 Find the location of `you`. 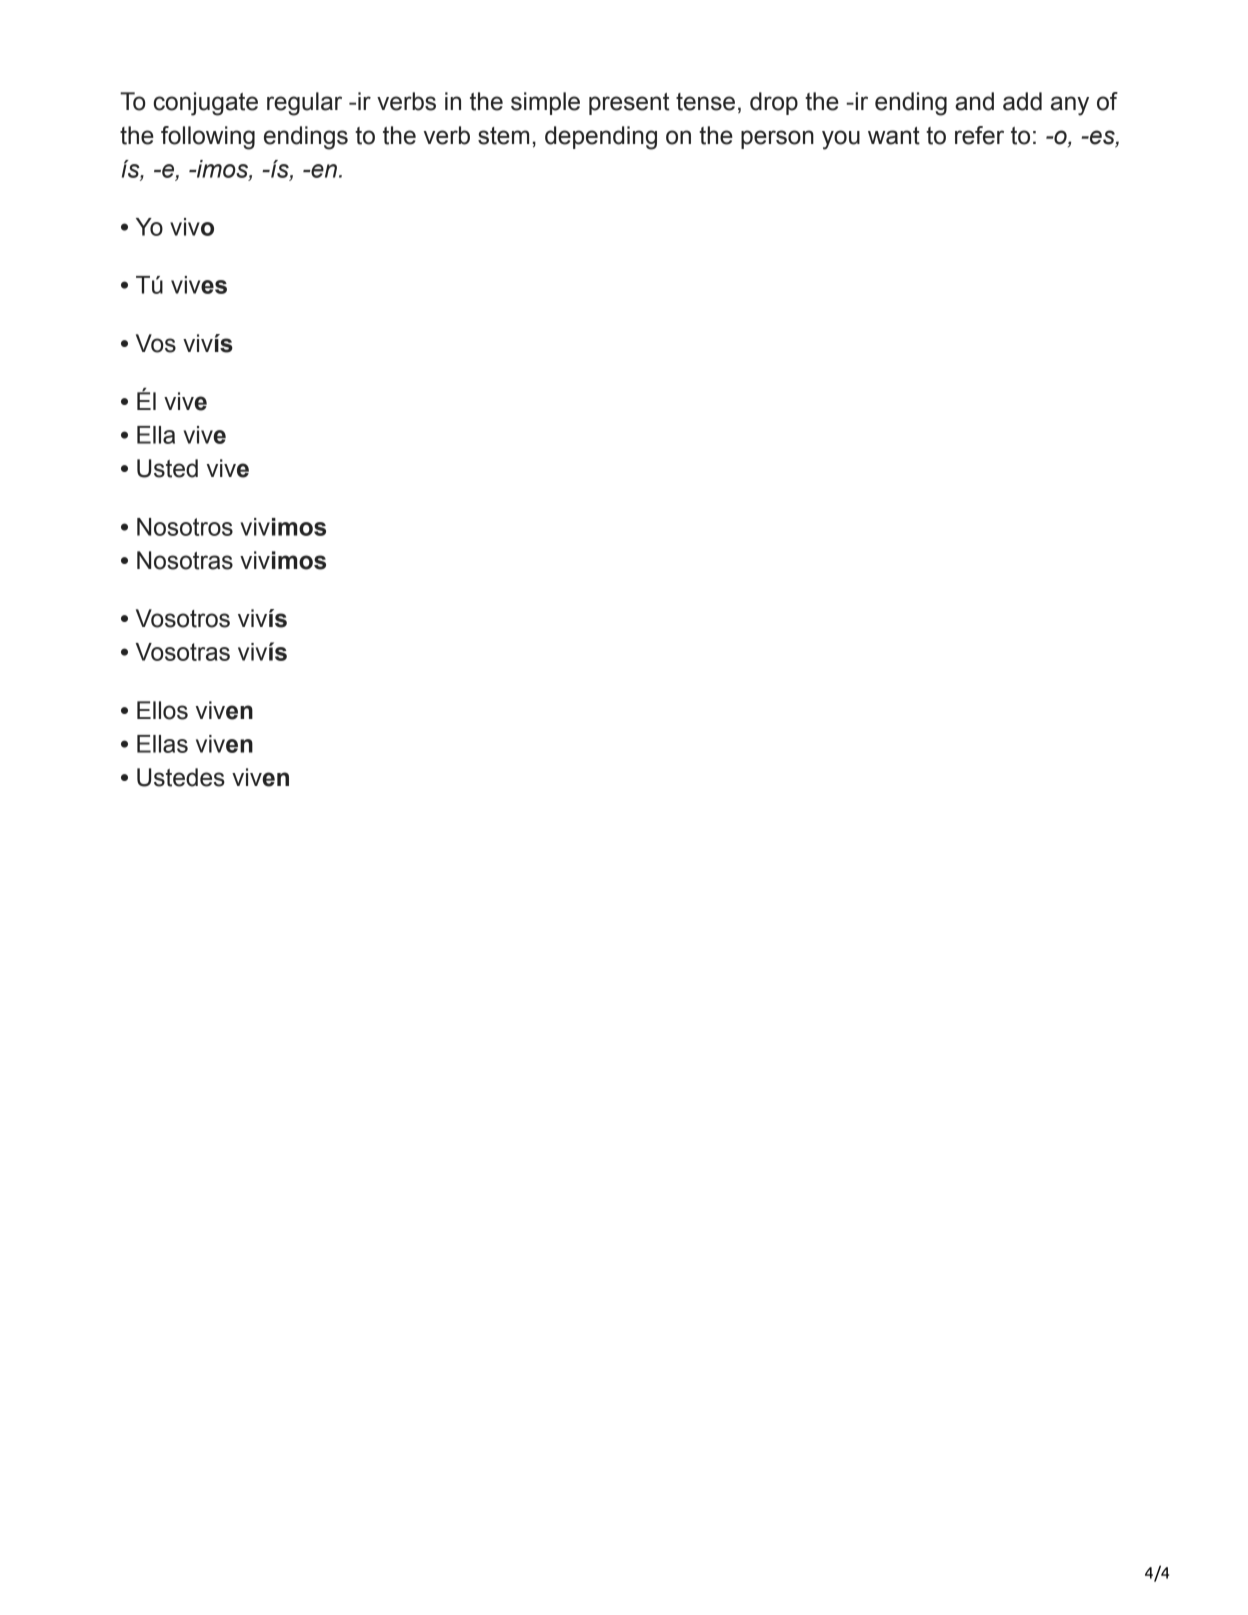

you is located at coordinates (841, 140).
